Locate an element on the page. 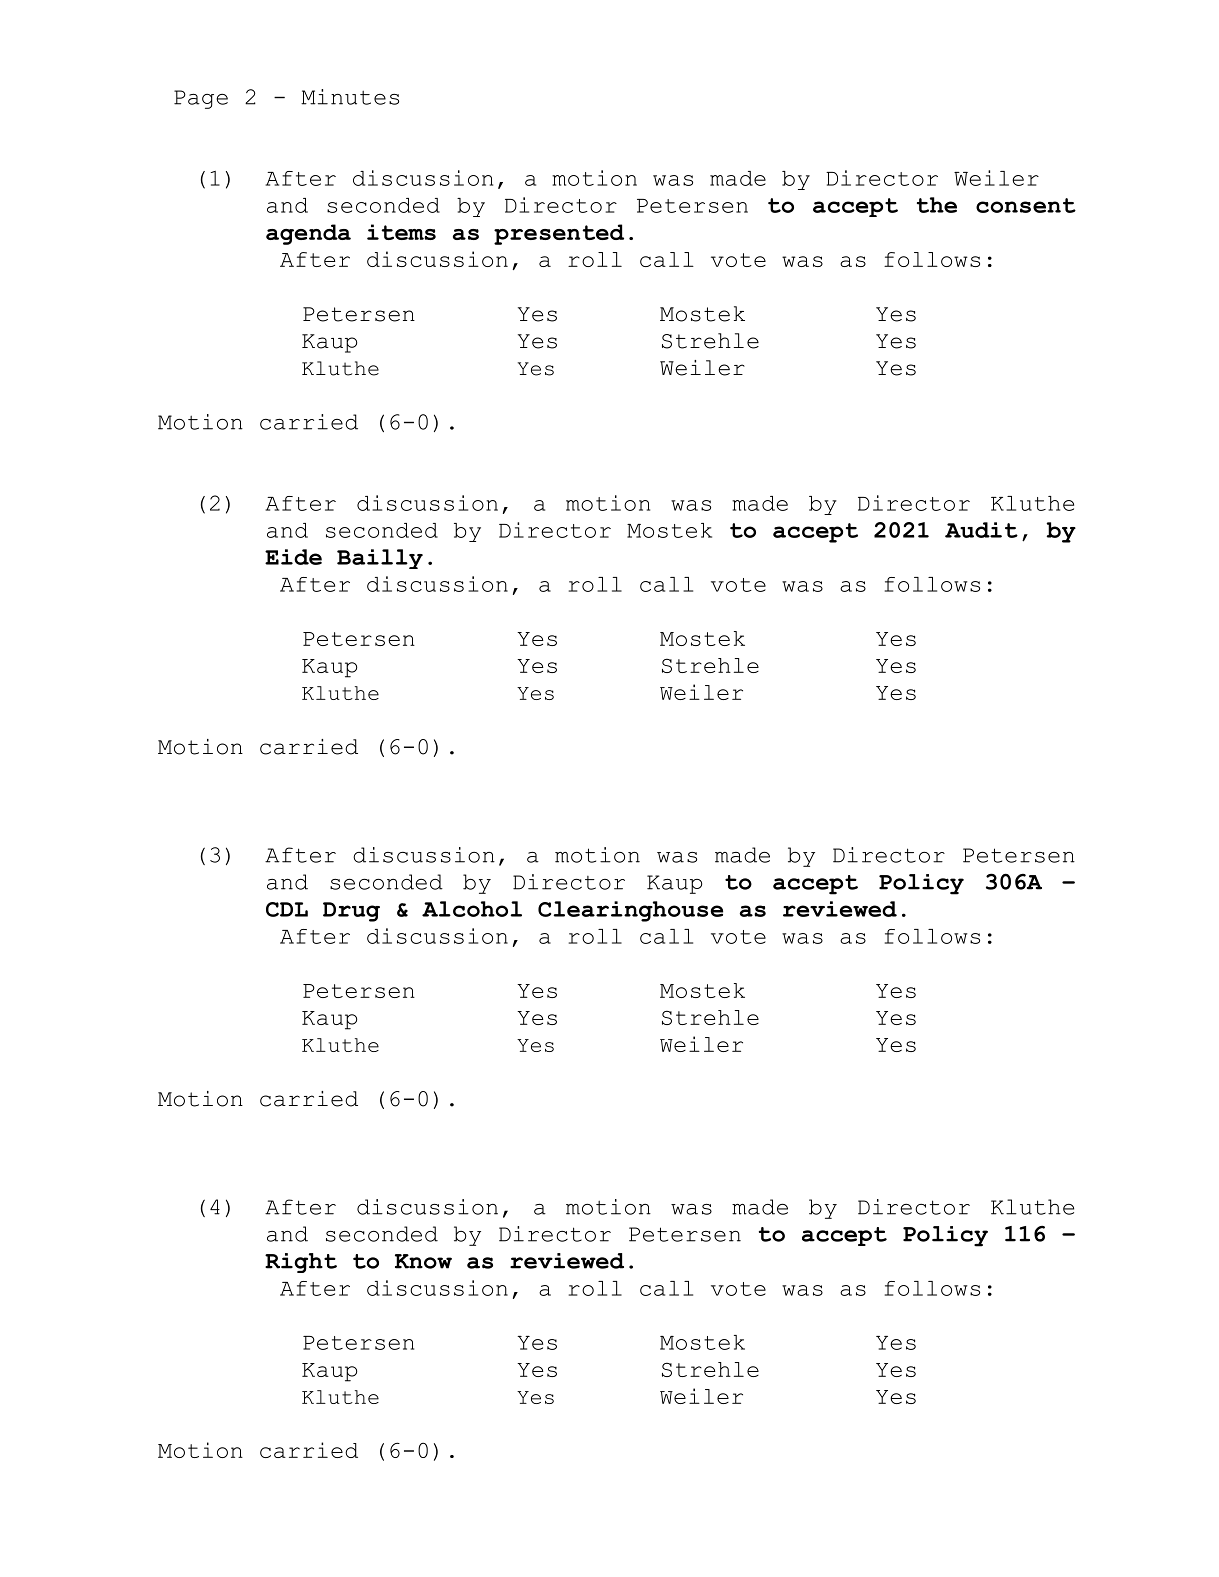  Eide is located at coordinates (293, 557).
